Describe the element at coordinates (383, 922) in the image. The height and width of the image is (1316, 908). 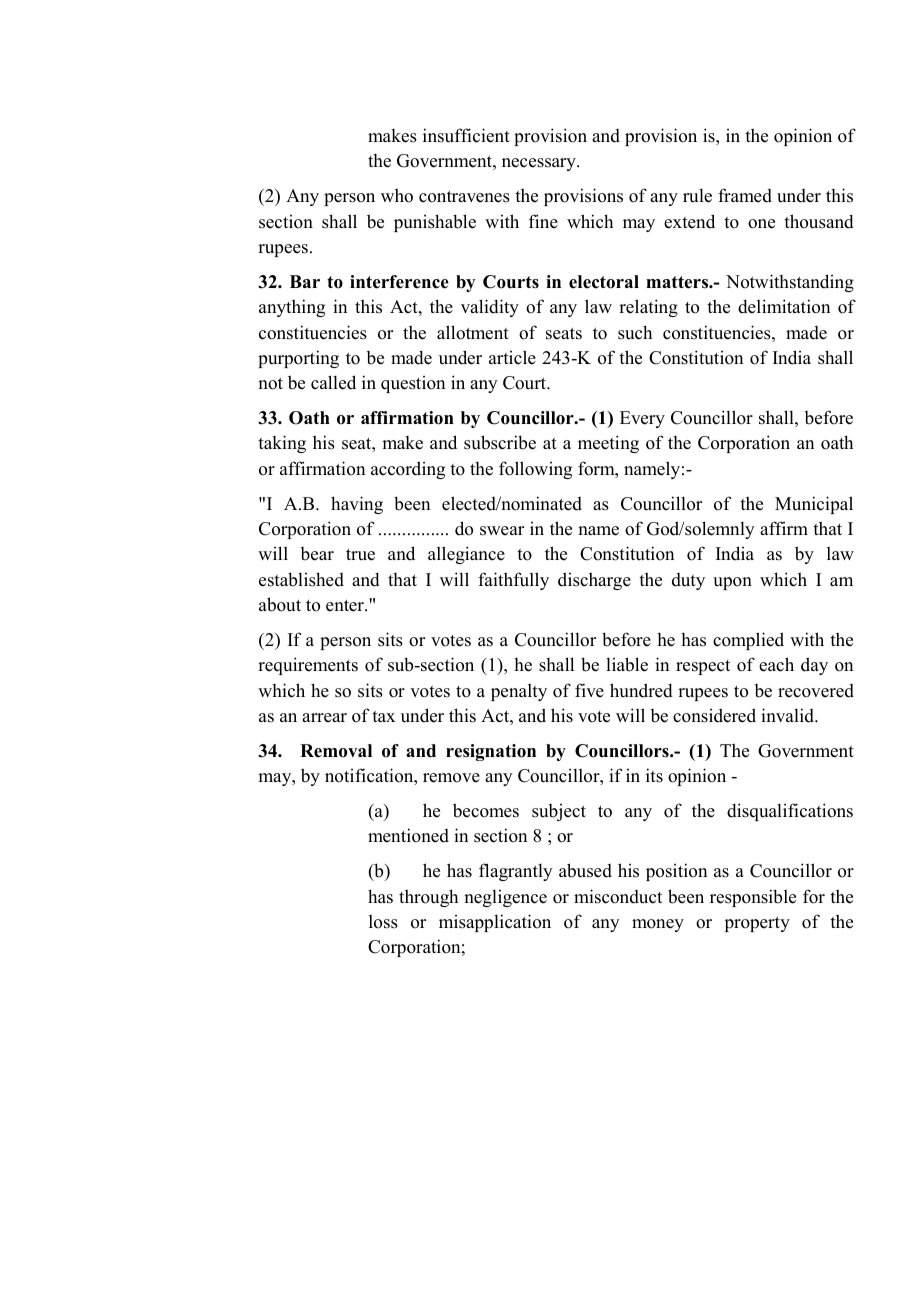
I see `loss` at that location.
